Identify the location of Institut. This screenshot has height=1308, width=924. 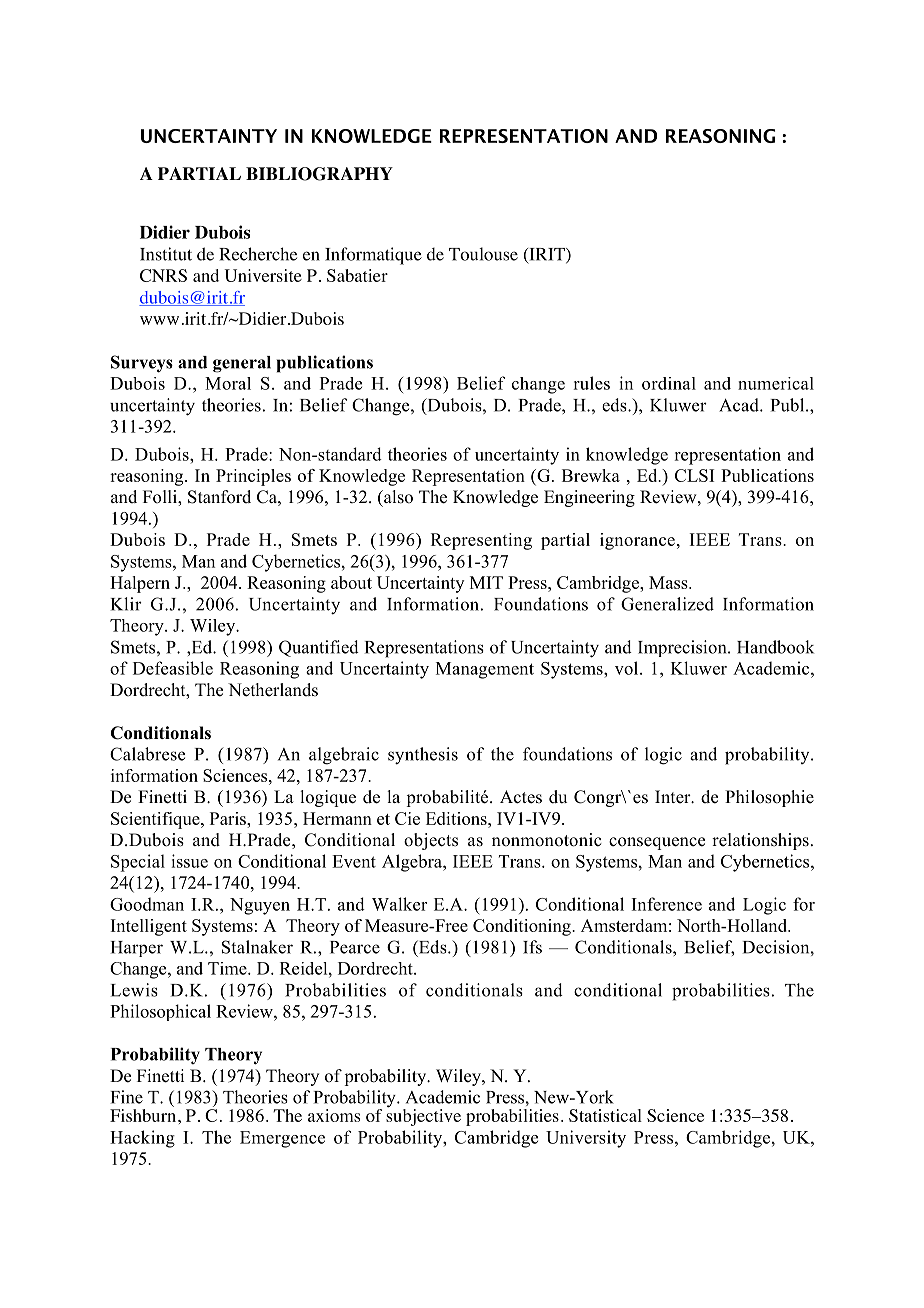
(166, 254).
